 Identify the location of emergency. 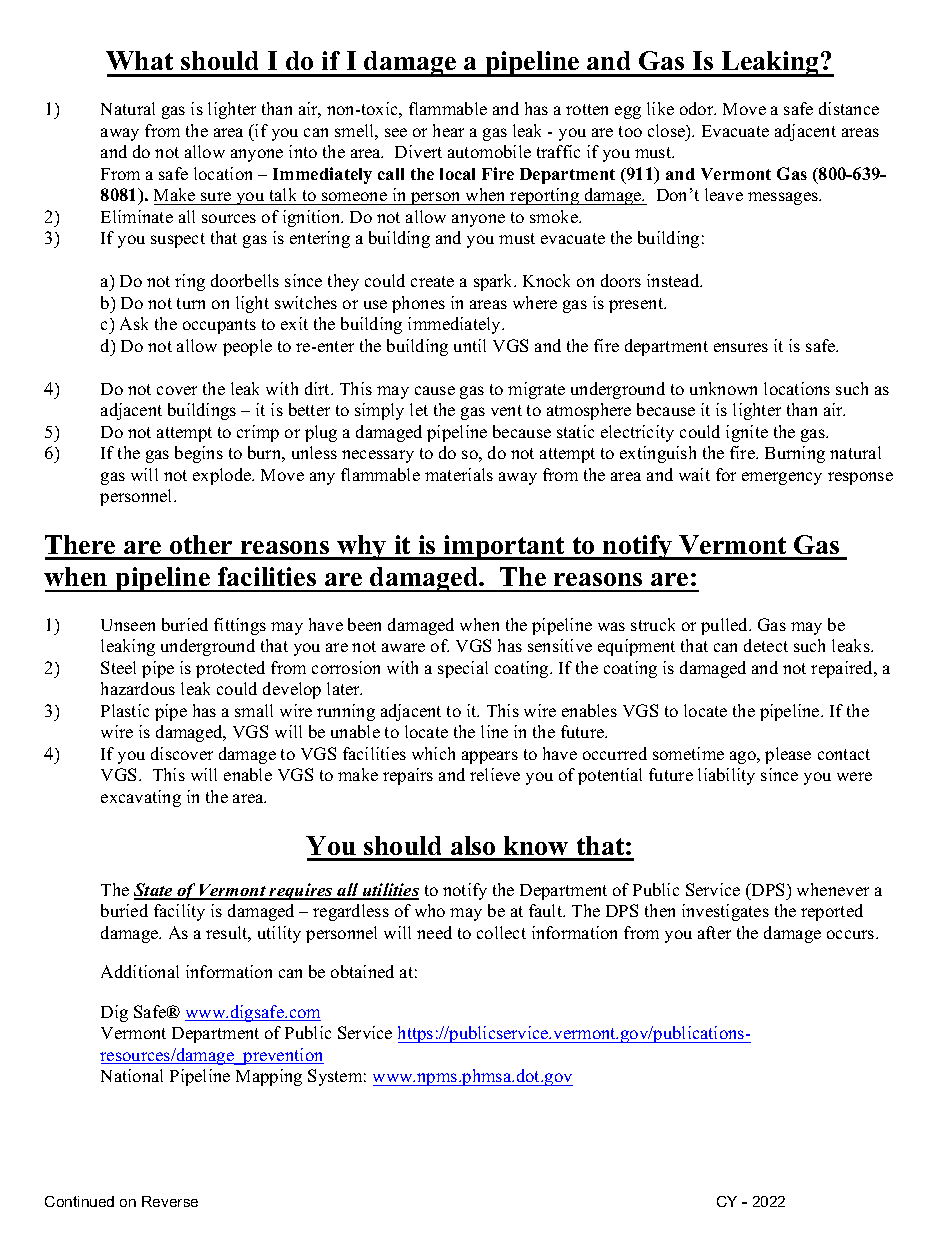
(782, 478).
